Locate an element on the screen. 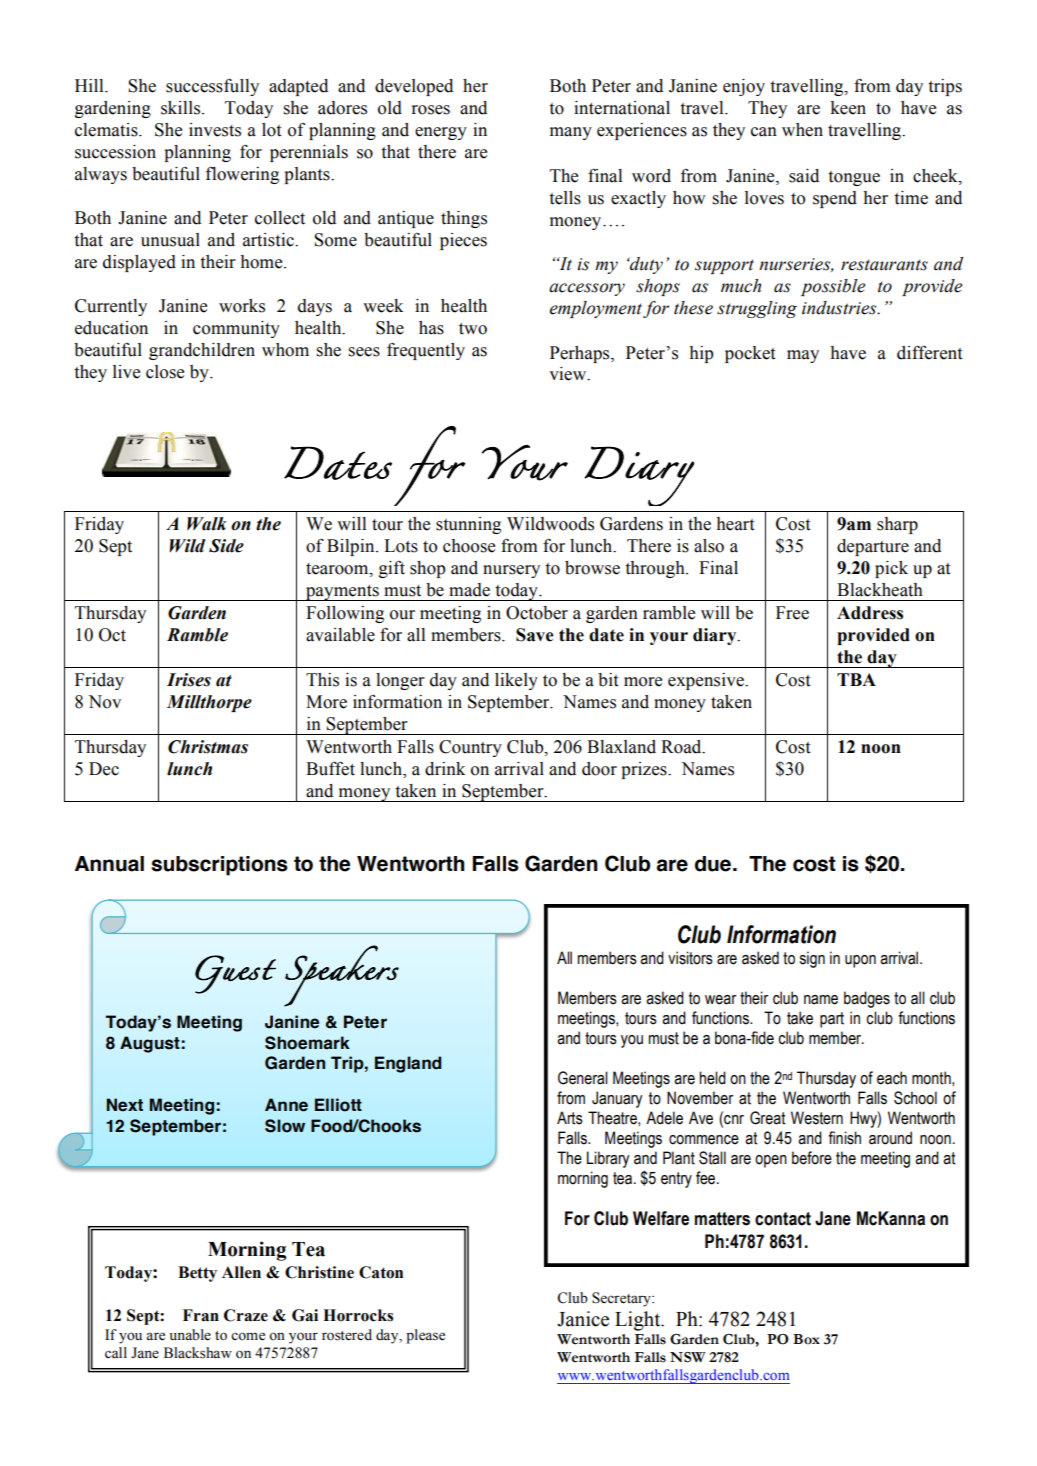 This screenshot has width=1037, height=1466. many is located at coordinates (571, 133).
